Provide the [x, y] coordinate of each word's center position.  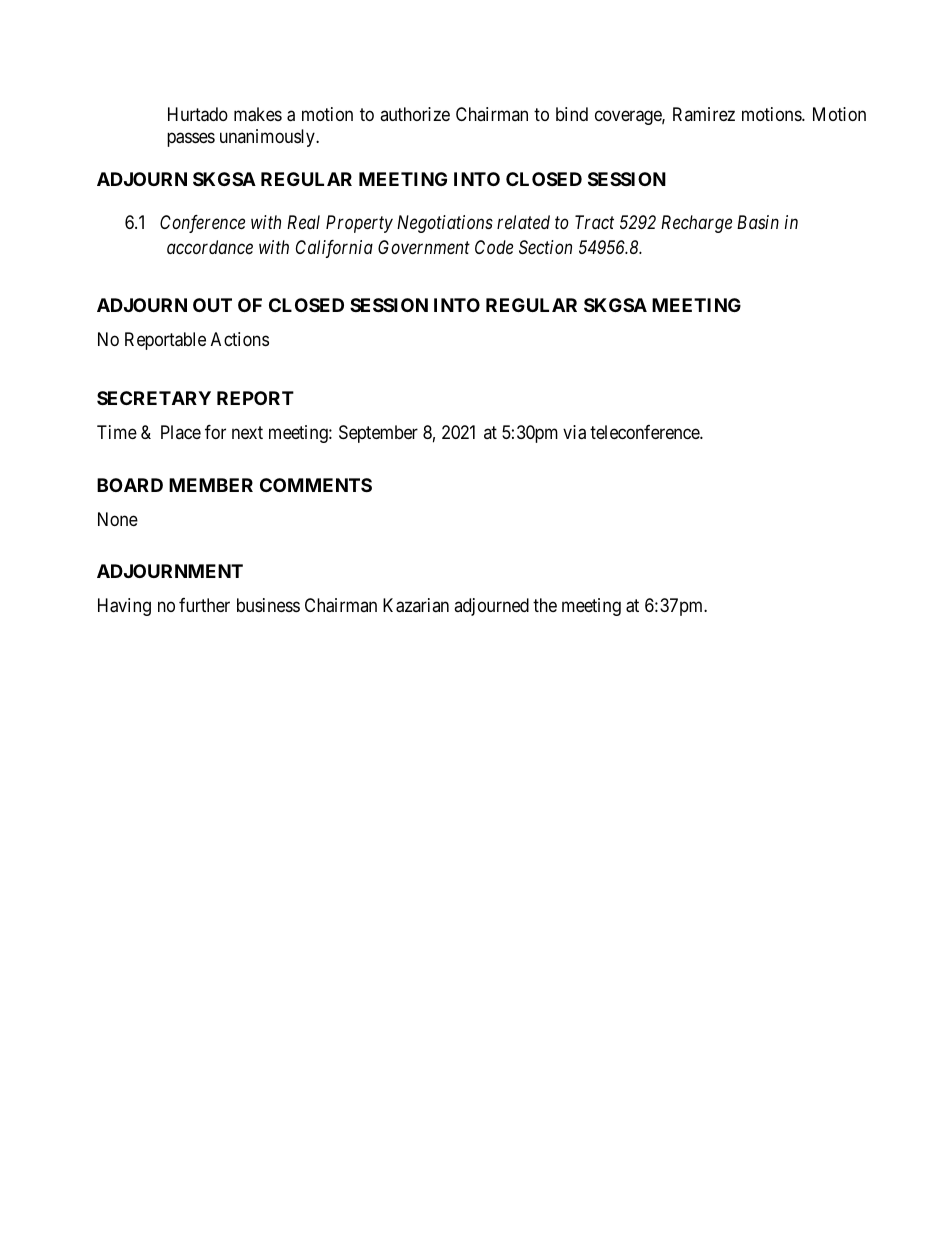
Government [424, 247]
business [268, 605]
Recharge [696, 224]
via [574, 432]
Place [181, 432]
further [204, 605]
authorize [415, 114]
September [378, 434]
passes [191, 139]
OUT [212, 305]
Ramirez [704, 114]
